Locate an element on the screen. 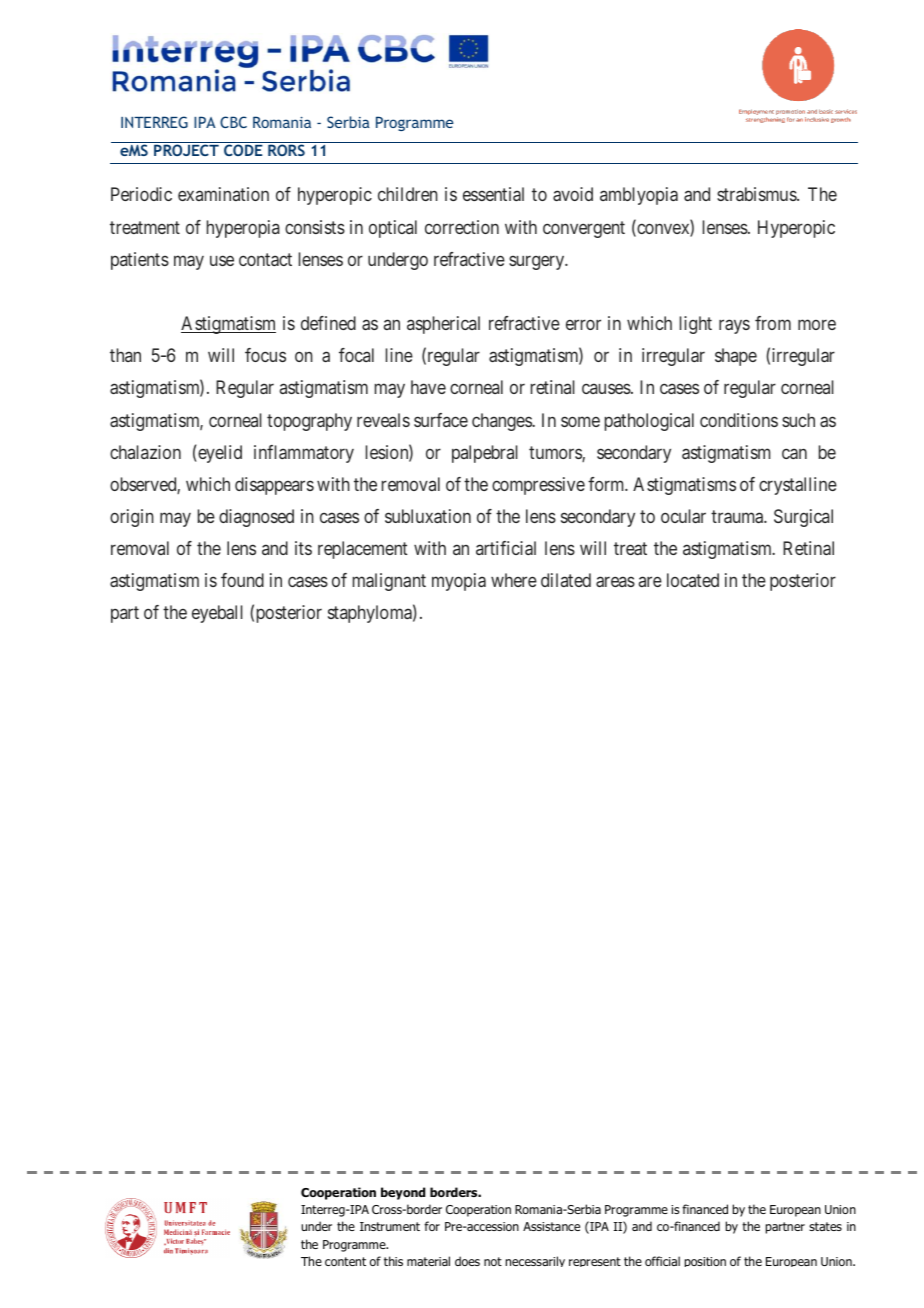 This screenshot has width=924, height=1308. essential is located at coordinates (493, 194).
